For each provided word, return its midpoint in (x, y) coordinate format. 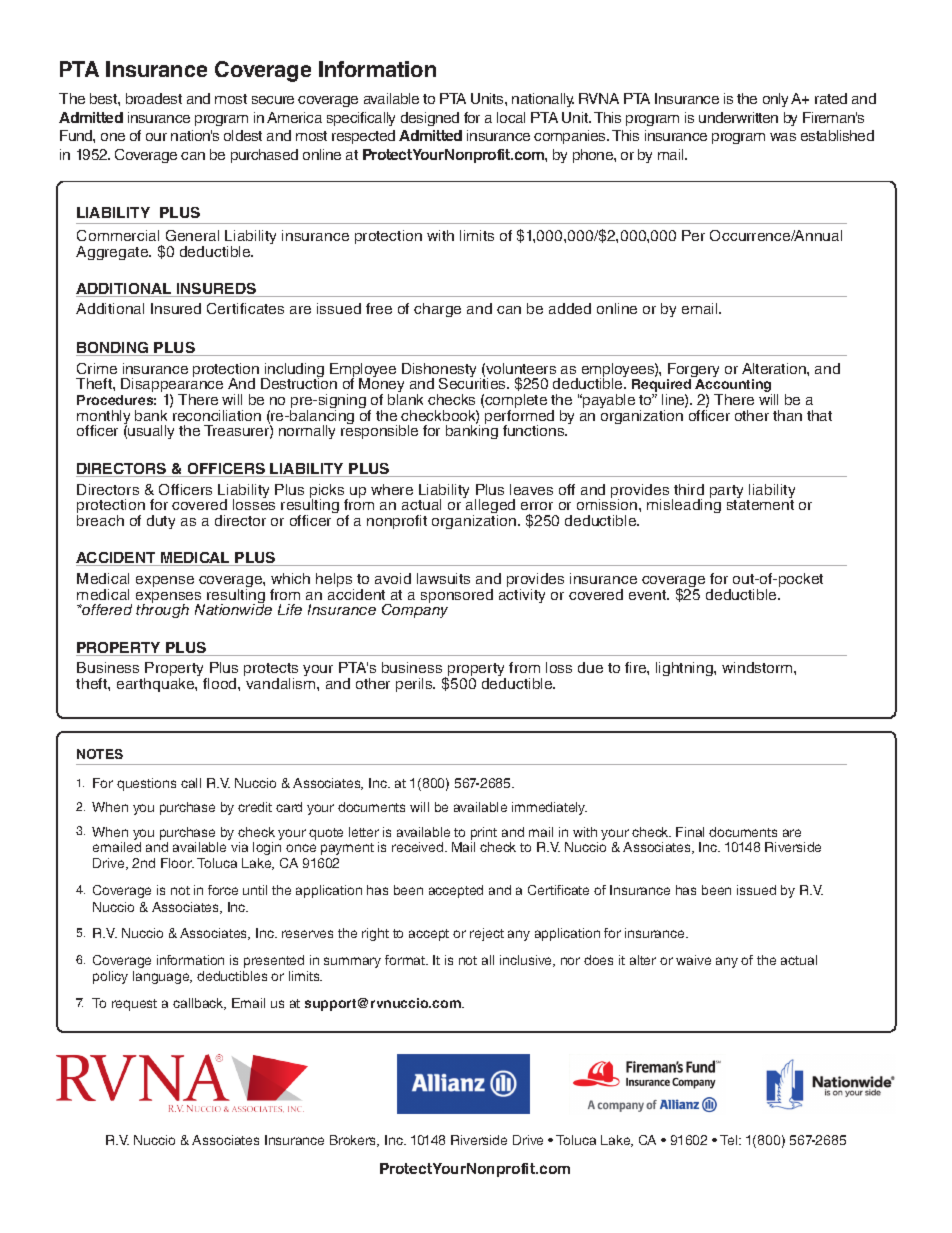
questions (146, 784)
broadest (154, 98)
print (484, 833)
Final (690, 832)
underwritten (738, 117)
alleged (489, 507)
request (134, 1005)
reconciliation (217, 415)
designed (430, 119)
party (726, 493)
